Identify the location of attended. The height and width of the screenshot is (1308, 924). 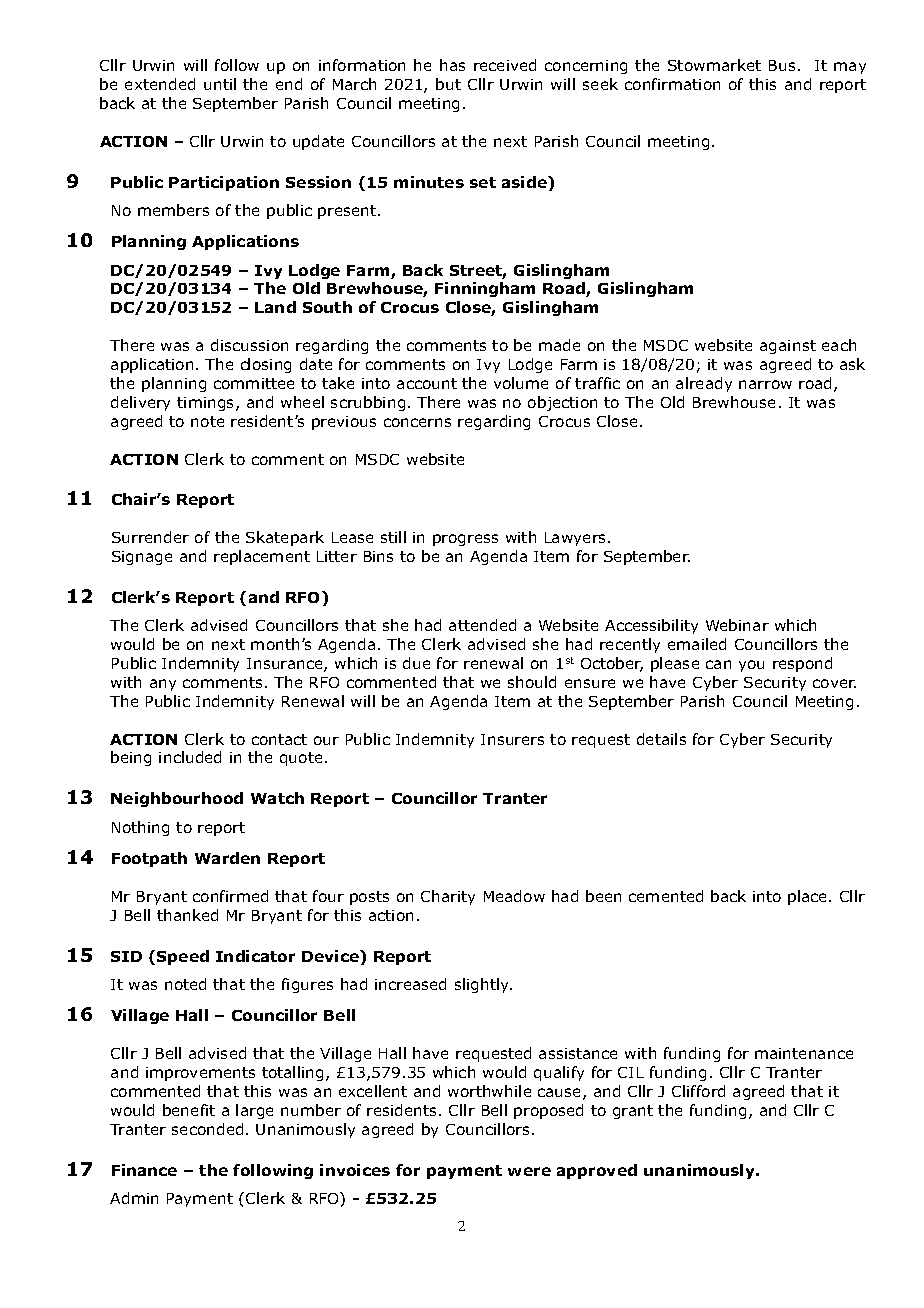
(482, 625).
